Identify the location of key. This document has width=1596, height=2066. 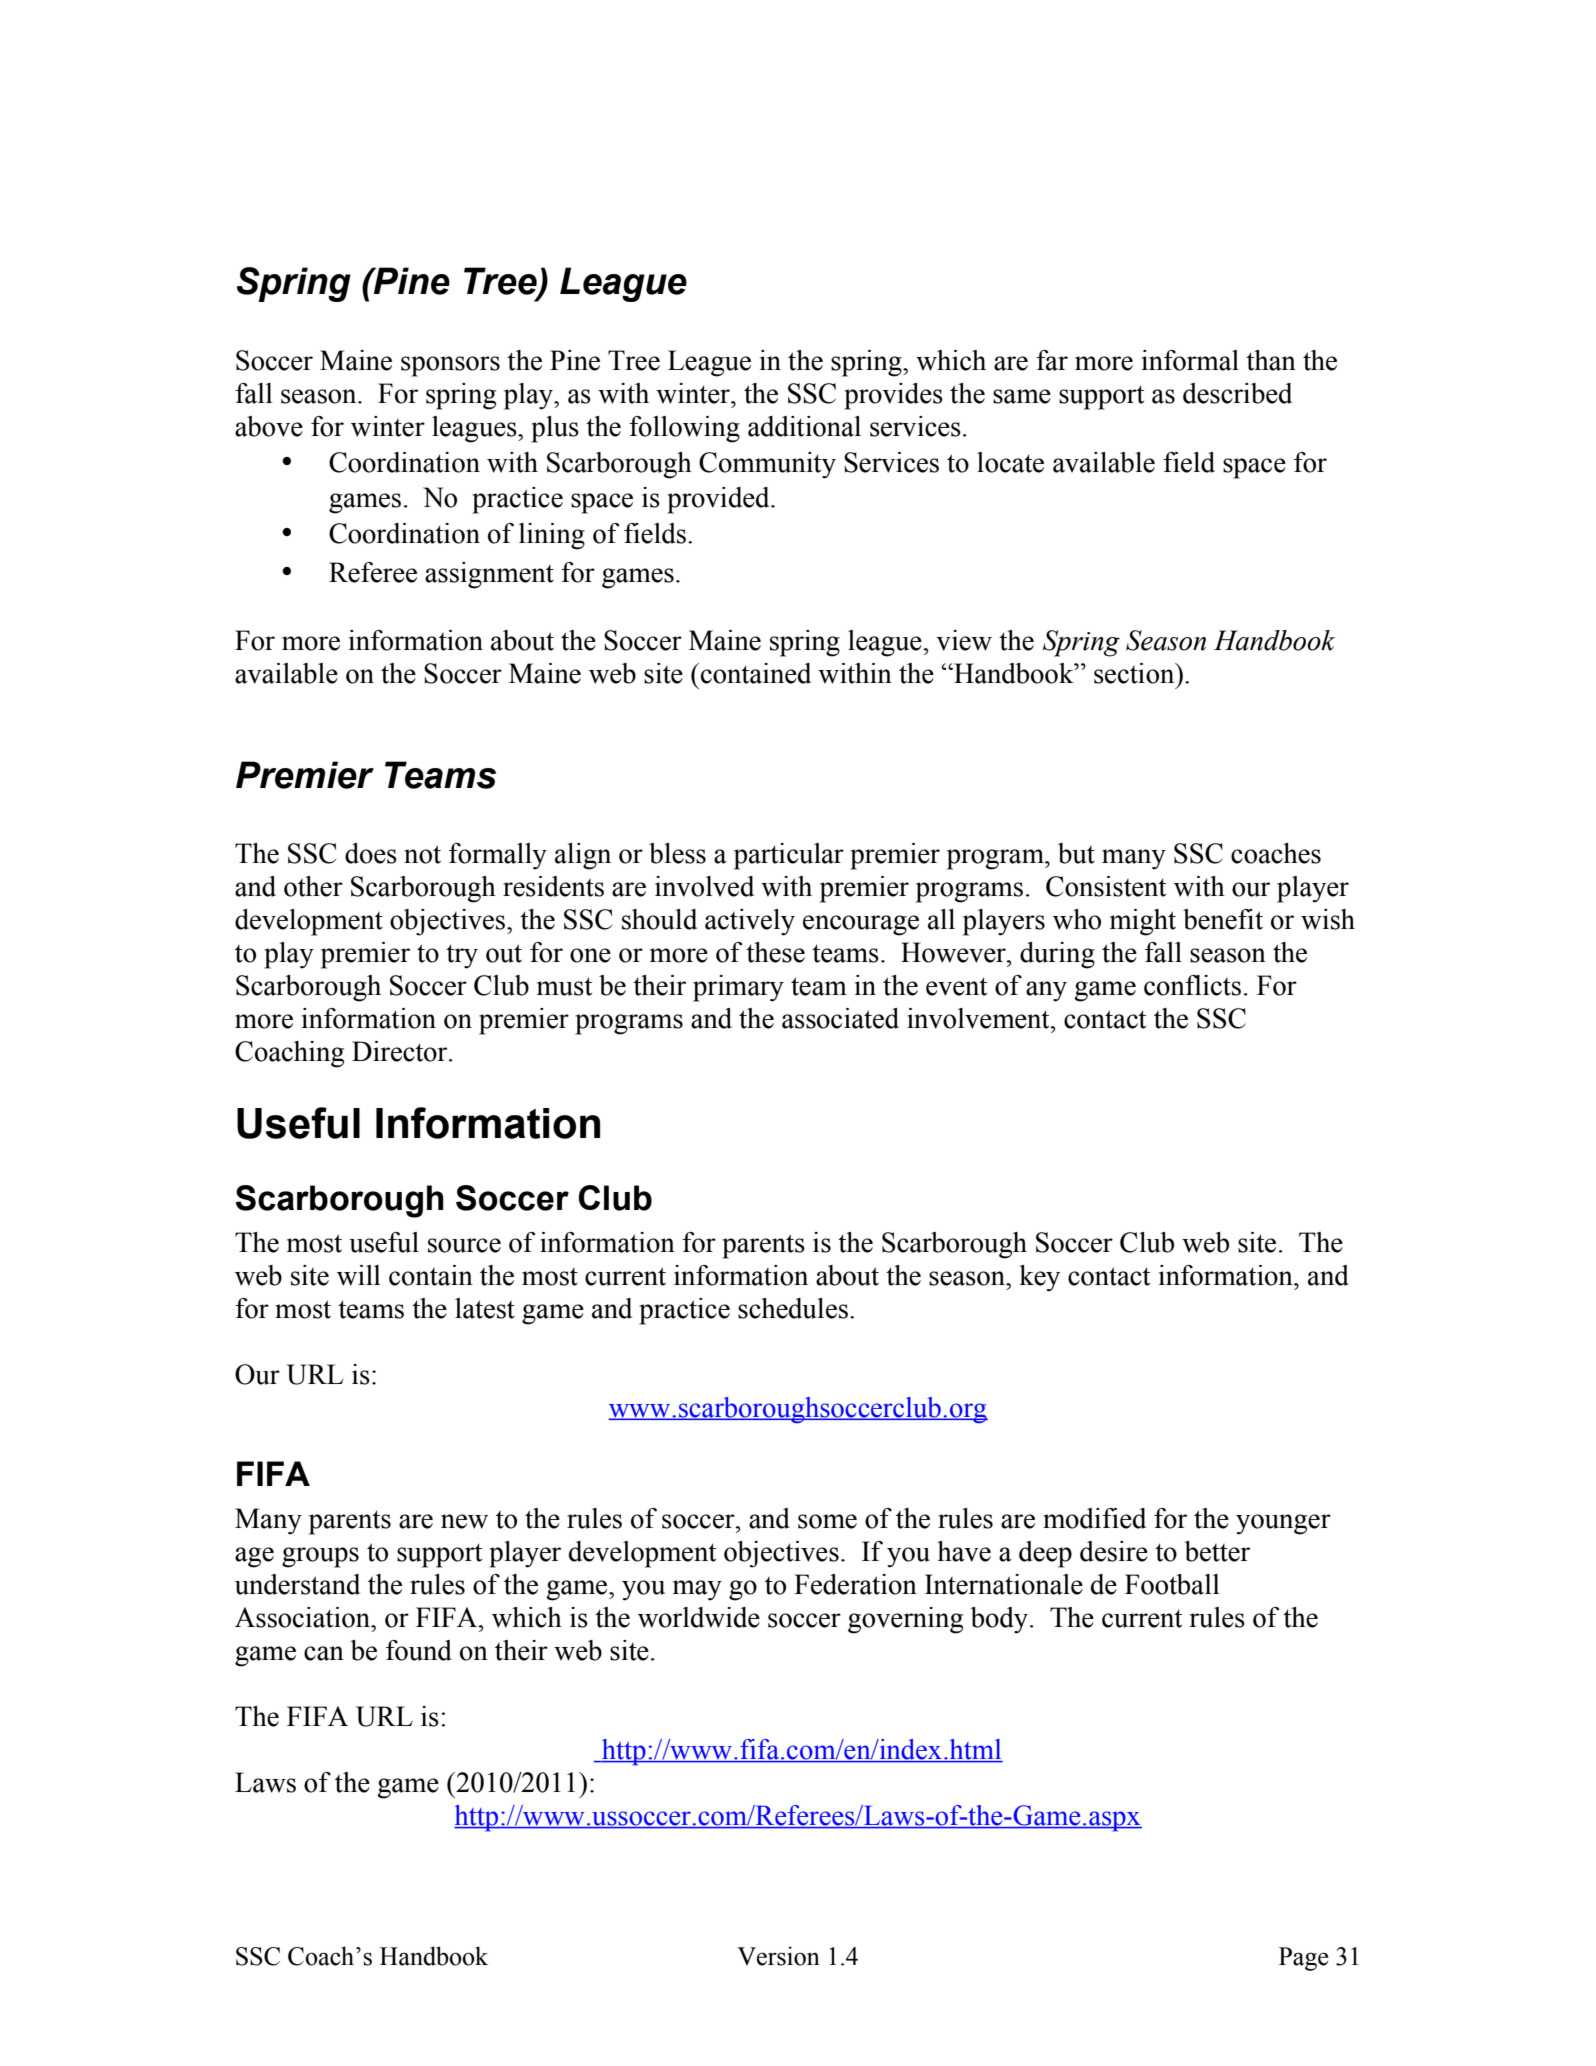
(1039, 1278).
